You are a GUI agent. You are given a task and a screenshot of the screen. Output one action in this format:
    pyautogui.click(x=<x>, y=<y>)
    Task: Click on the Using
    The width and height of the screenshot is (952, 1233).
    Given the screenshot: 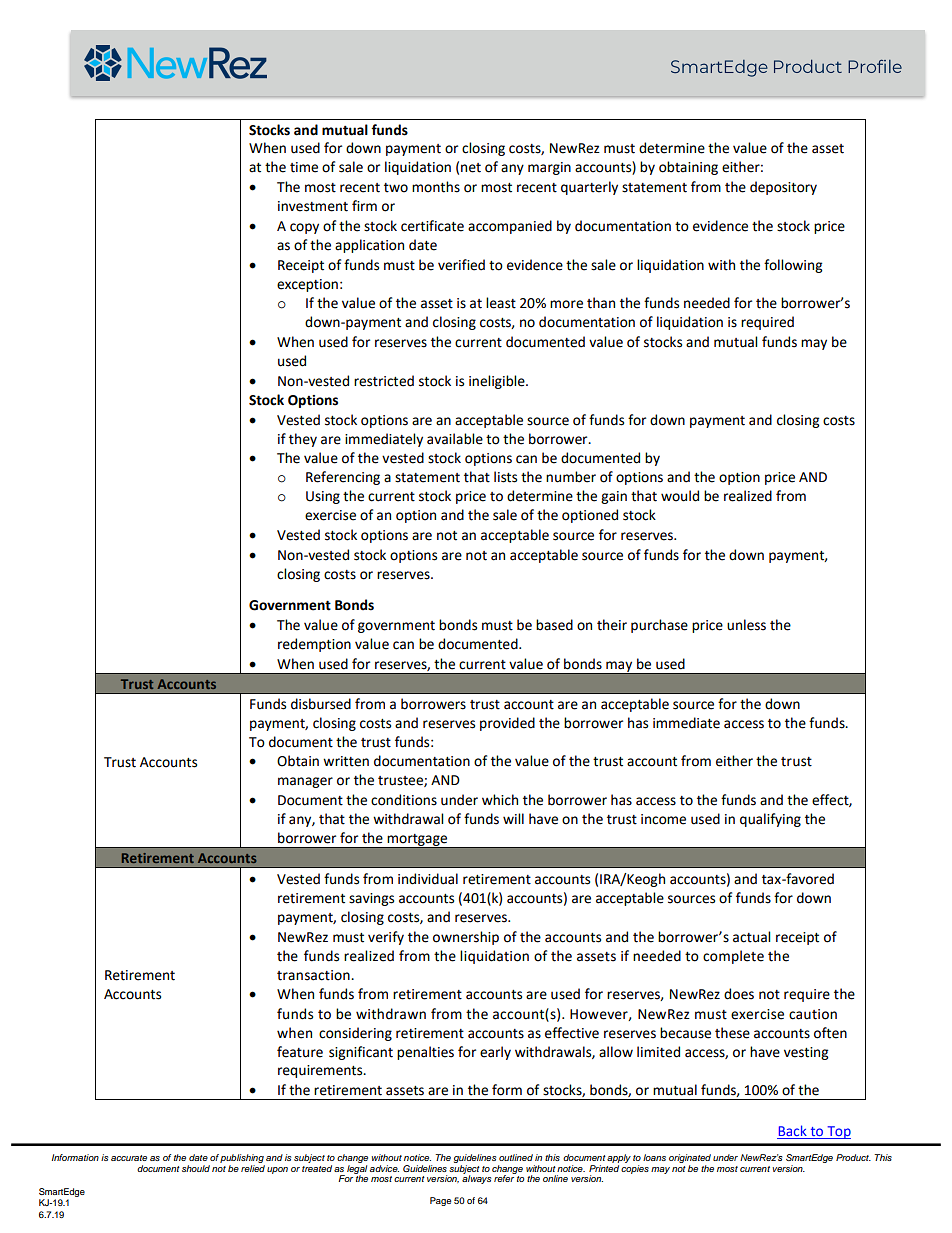 What is the action you would take?
    pyautogui.click(x=323, y=497)
